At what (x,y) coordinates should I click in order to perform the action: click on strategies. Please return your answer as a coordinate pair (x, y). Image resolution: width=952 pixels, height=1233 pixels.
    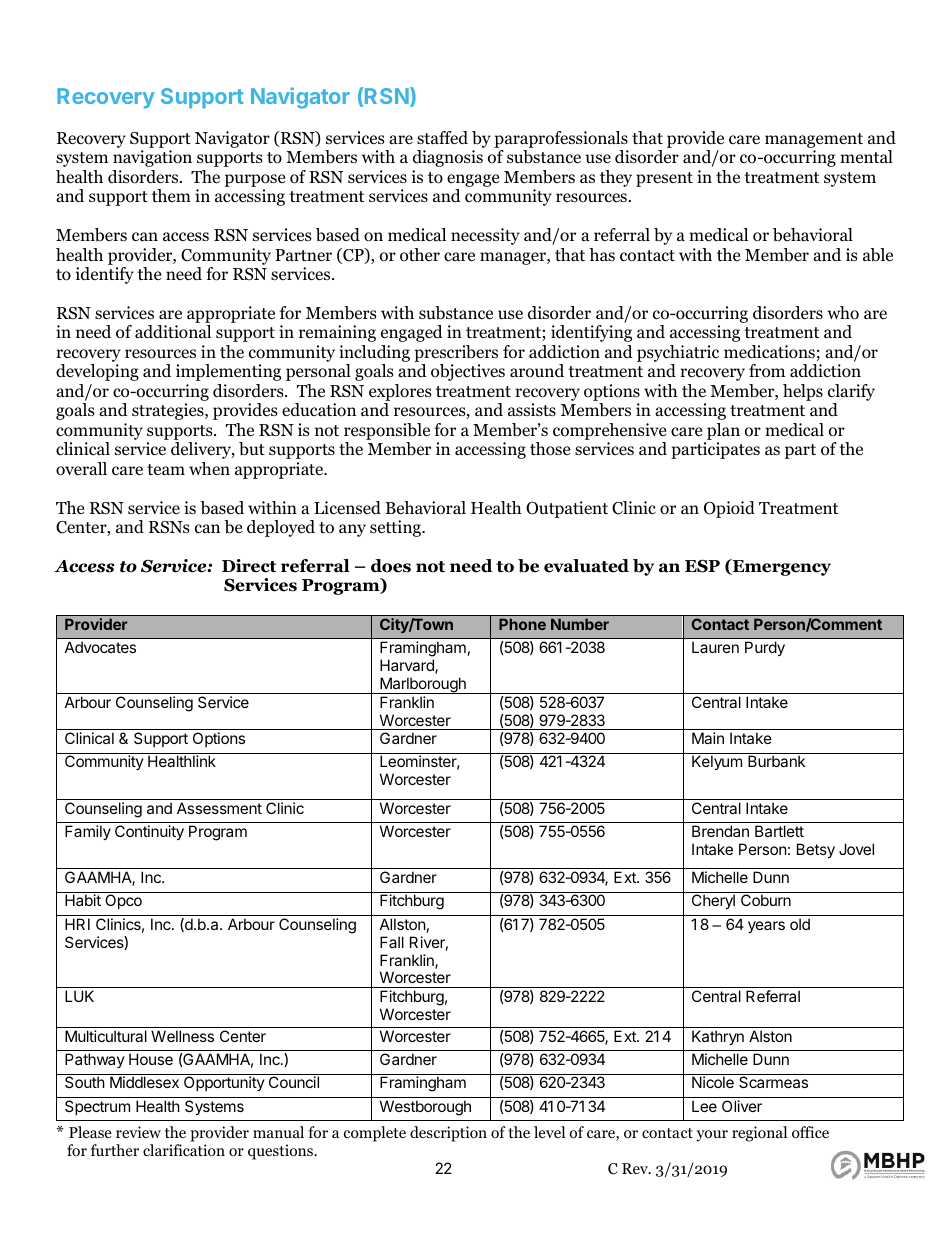
    Looking at the image, I should click on (169, 411).
